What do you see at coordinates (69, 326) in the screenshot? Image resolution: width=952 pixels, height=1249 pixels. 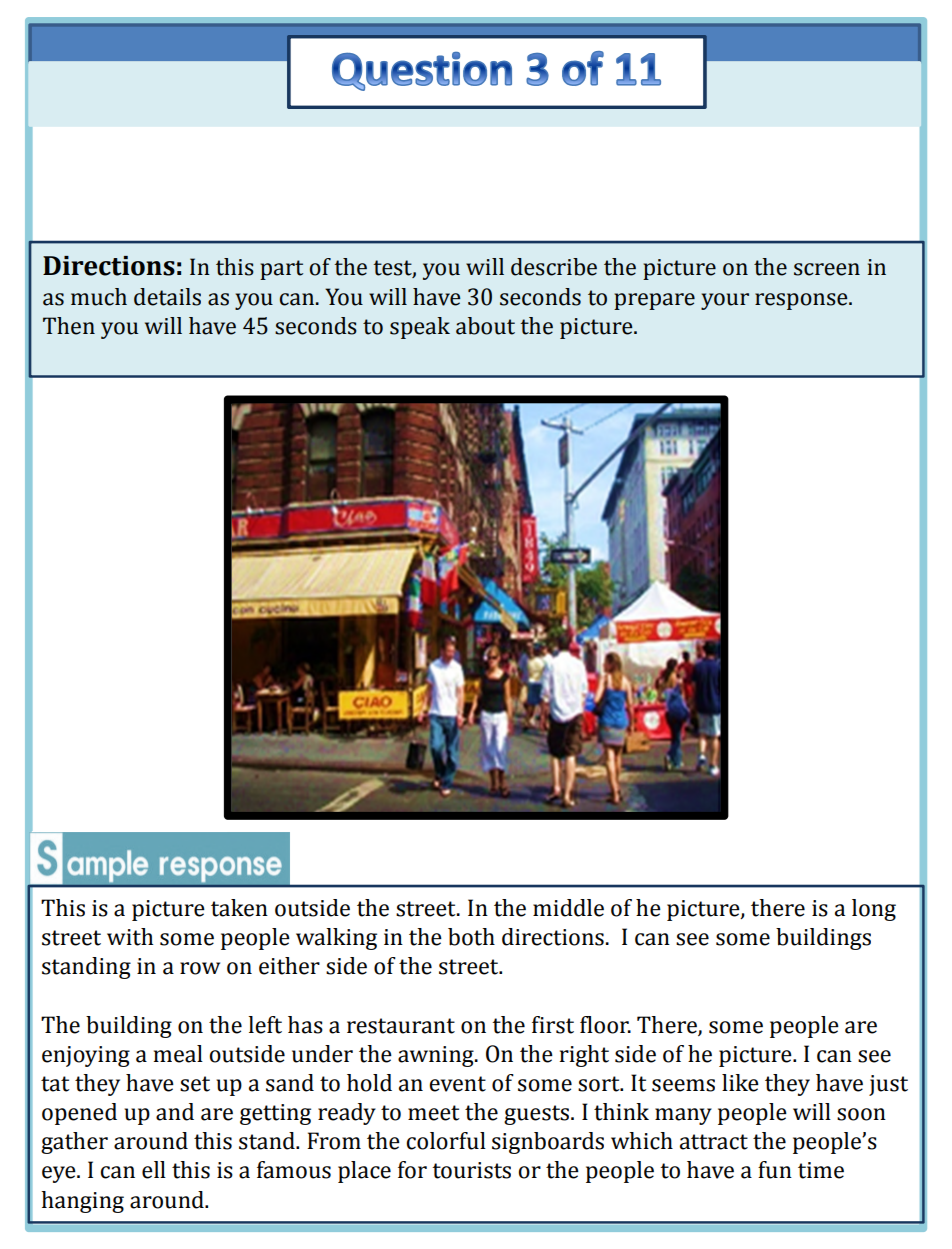 I see `Then` at bounding box center [69, 326].
